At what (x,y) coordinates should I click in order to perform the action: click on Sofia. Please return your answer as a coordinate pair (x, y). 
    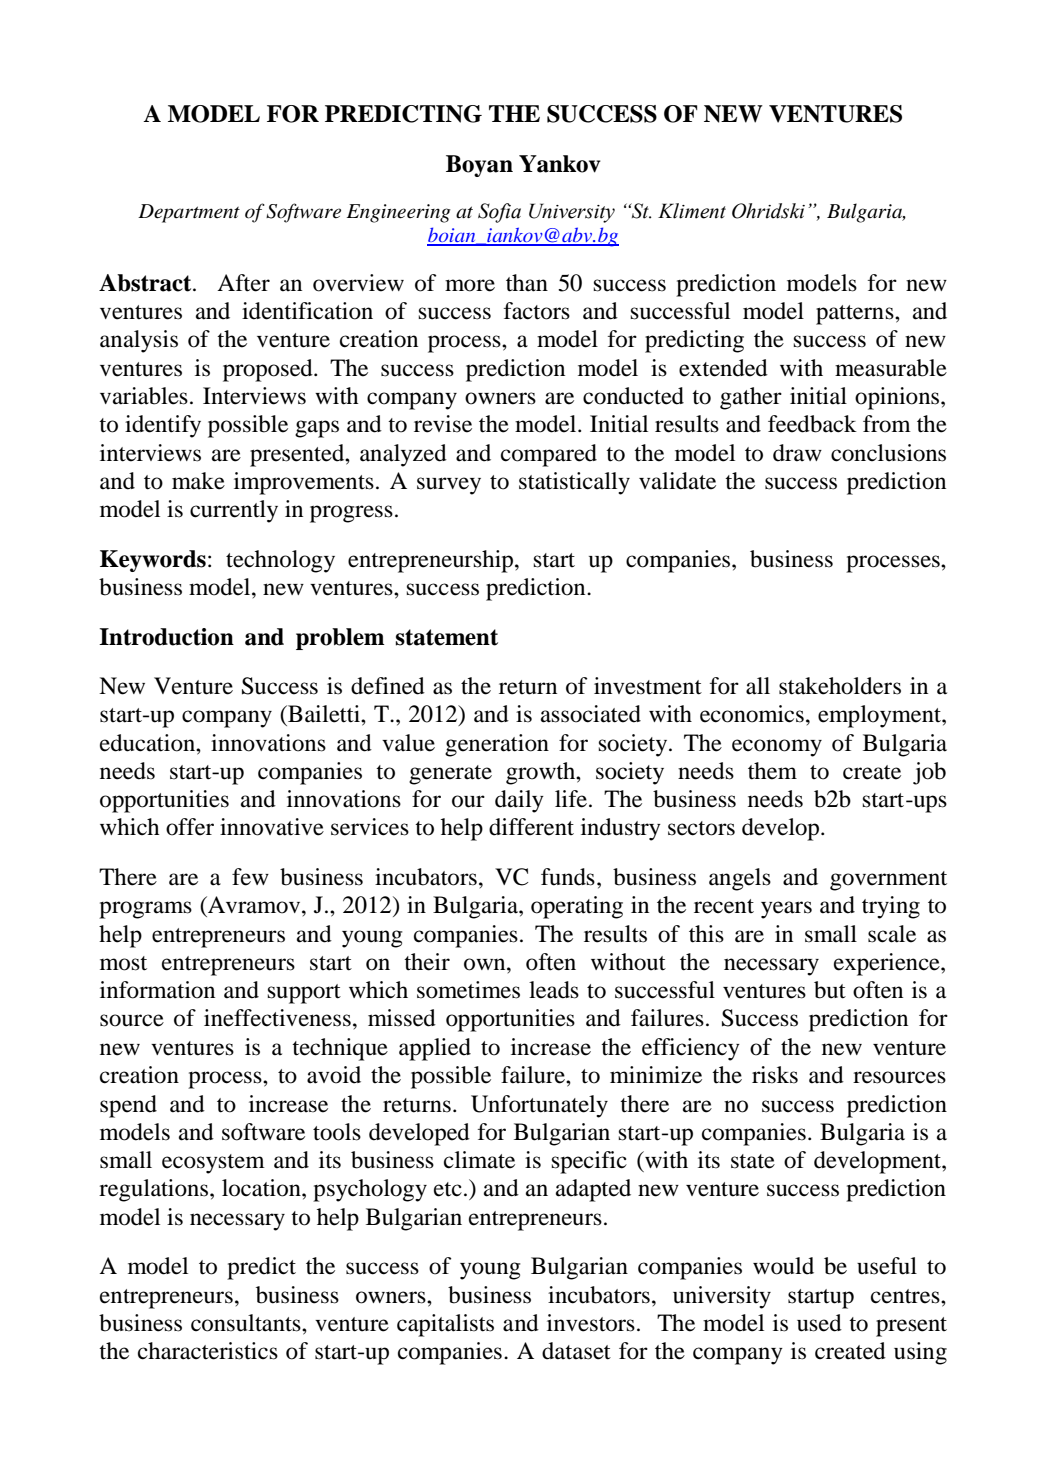
    Looking at the image, I should click on (499, 213).
